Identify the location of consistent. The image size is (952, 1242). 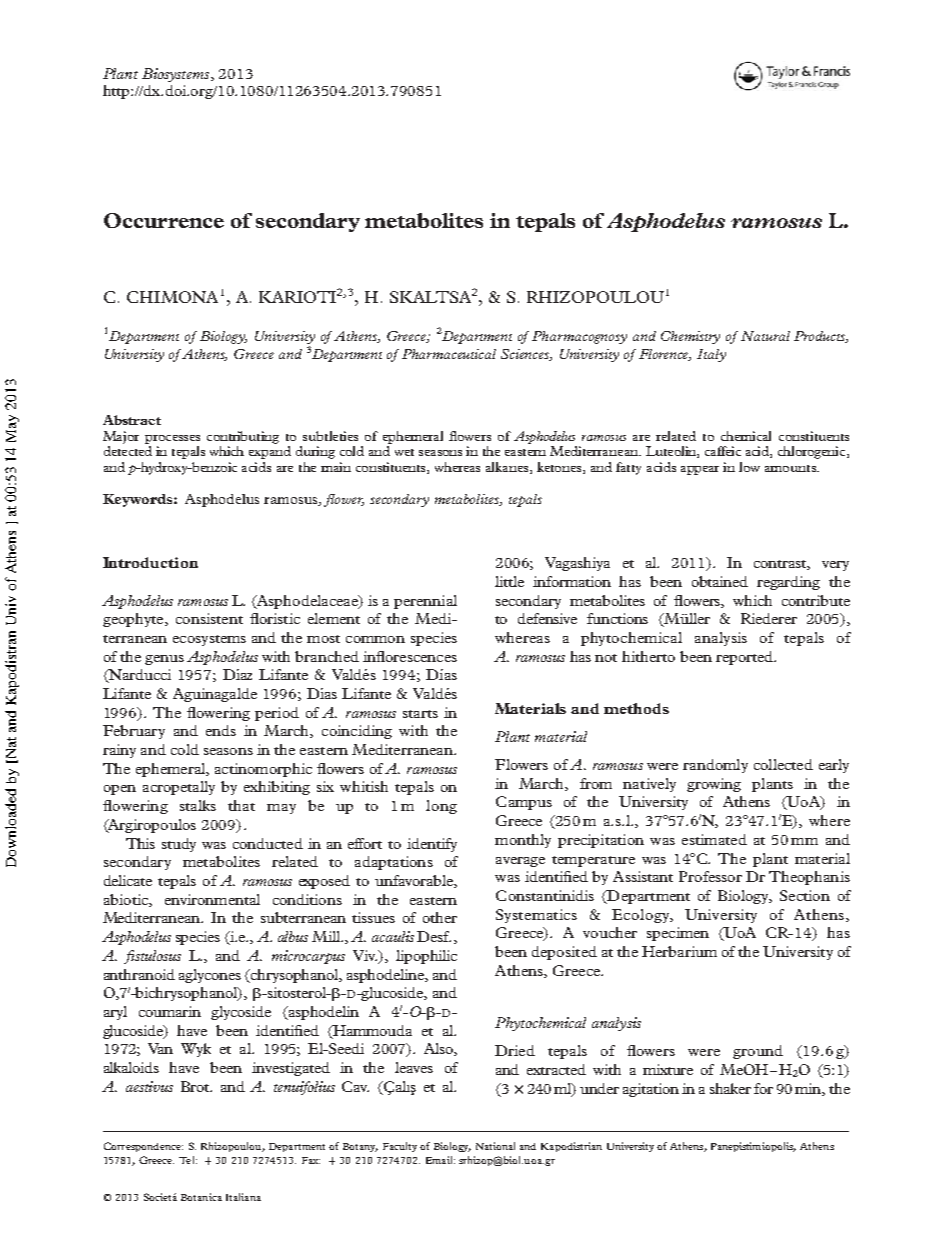
(209, 618).
